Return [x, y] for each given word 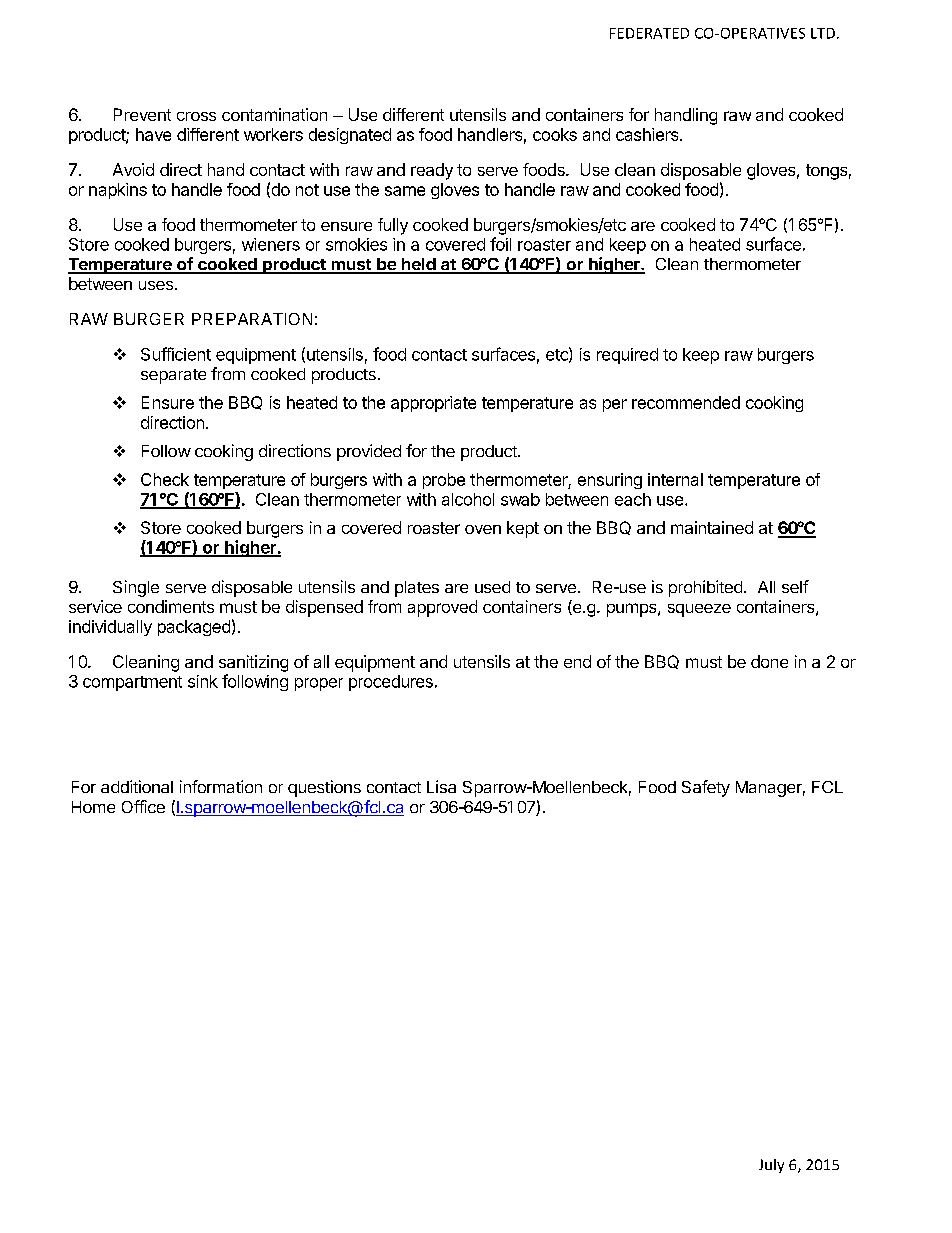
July [771, 1166]
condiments [171, 606]
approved [442, 608]
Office [143, 806]
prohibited [705, 588]
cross [196, 116]
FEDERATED [649, 33]
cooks [555, 134]
